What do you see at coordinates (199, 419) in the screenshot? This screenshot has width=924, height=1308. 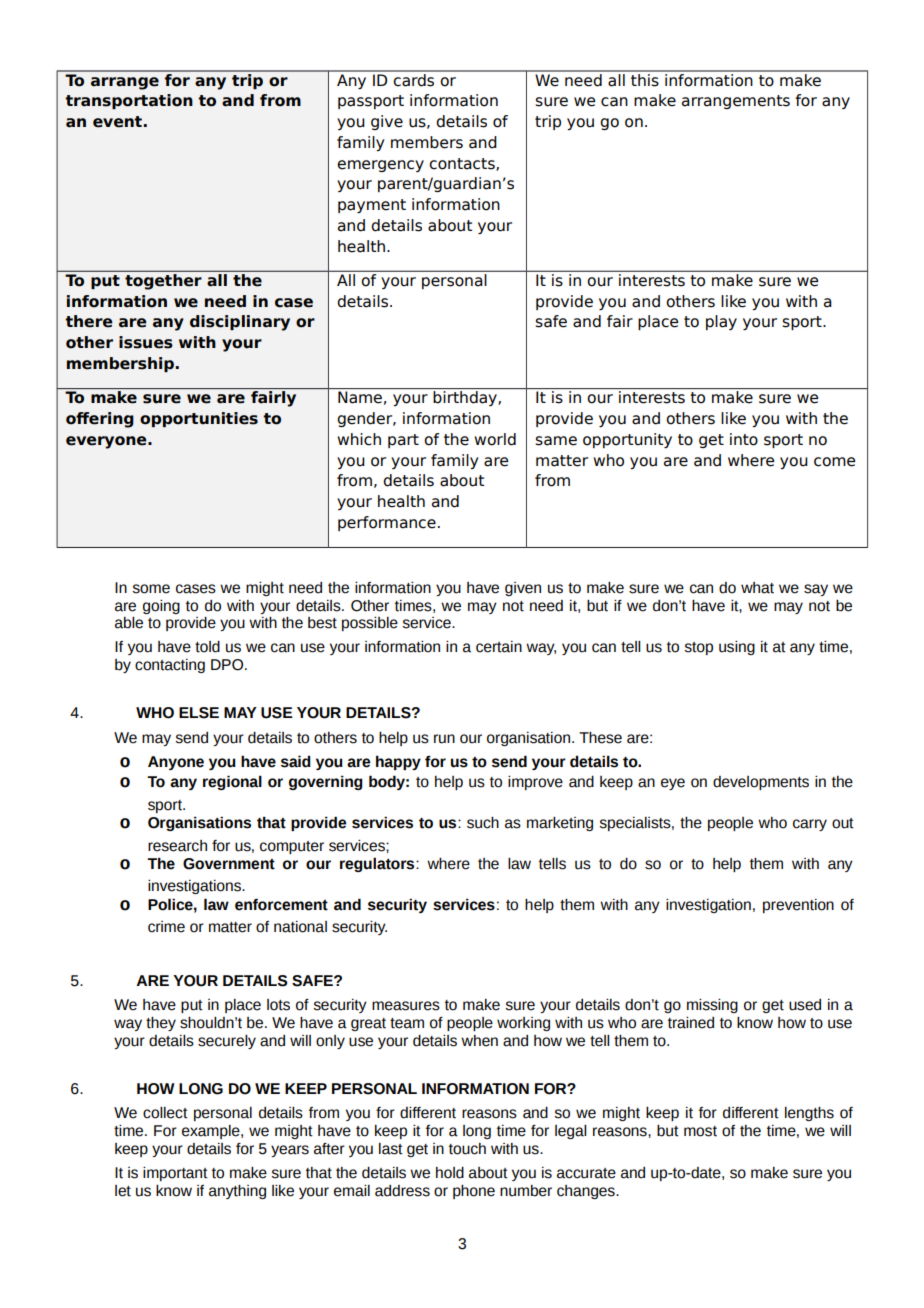 I see `opportunities` at bounding box center [199, 419].
